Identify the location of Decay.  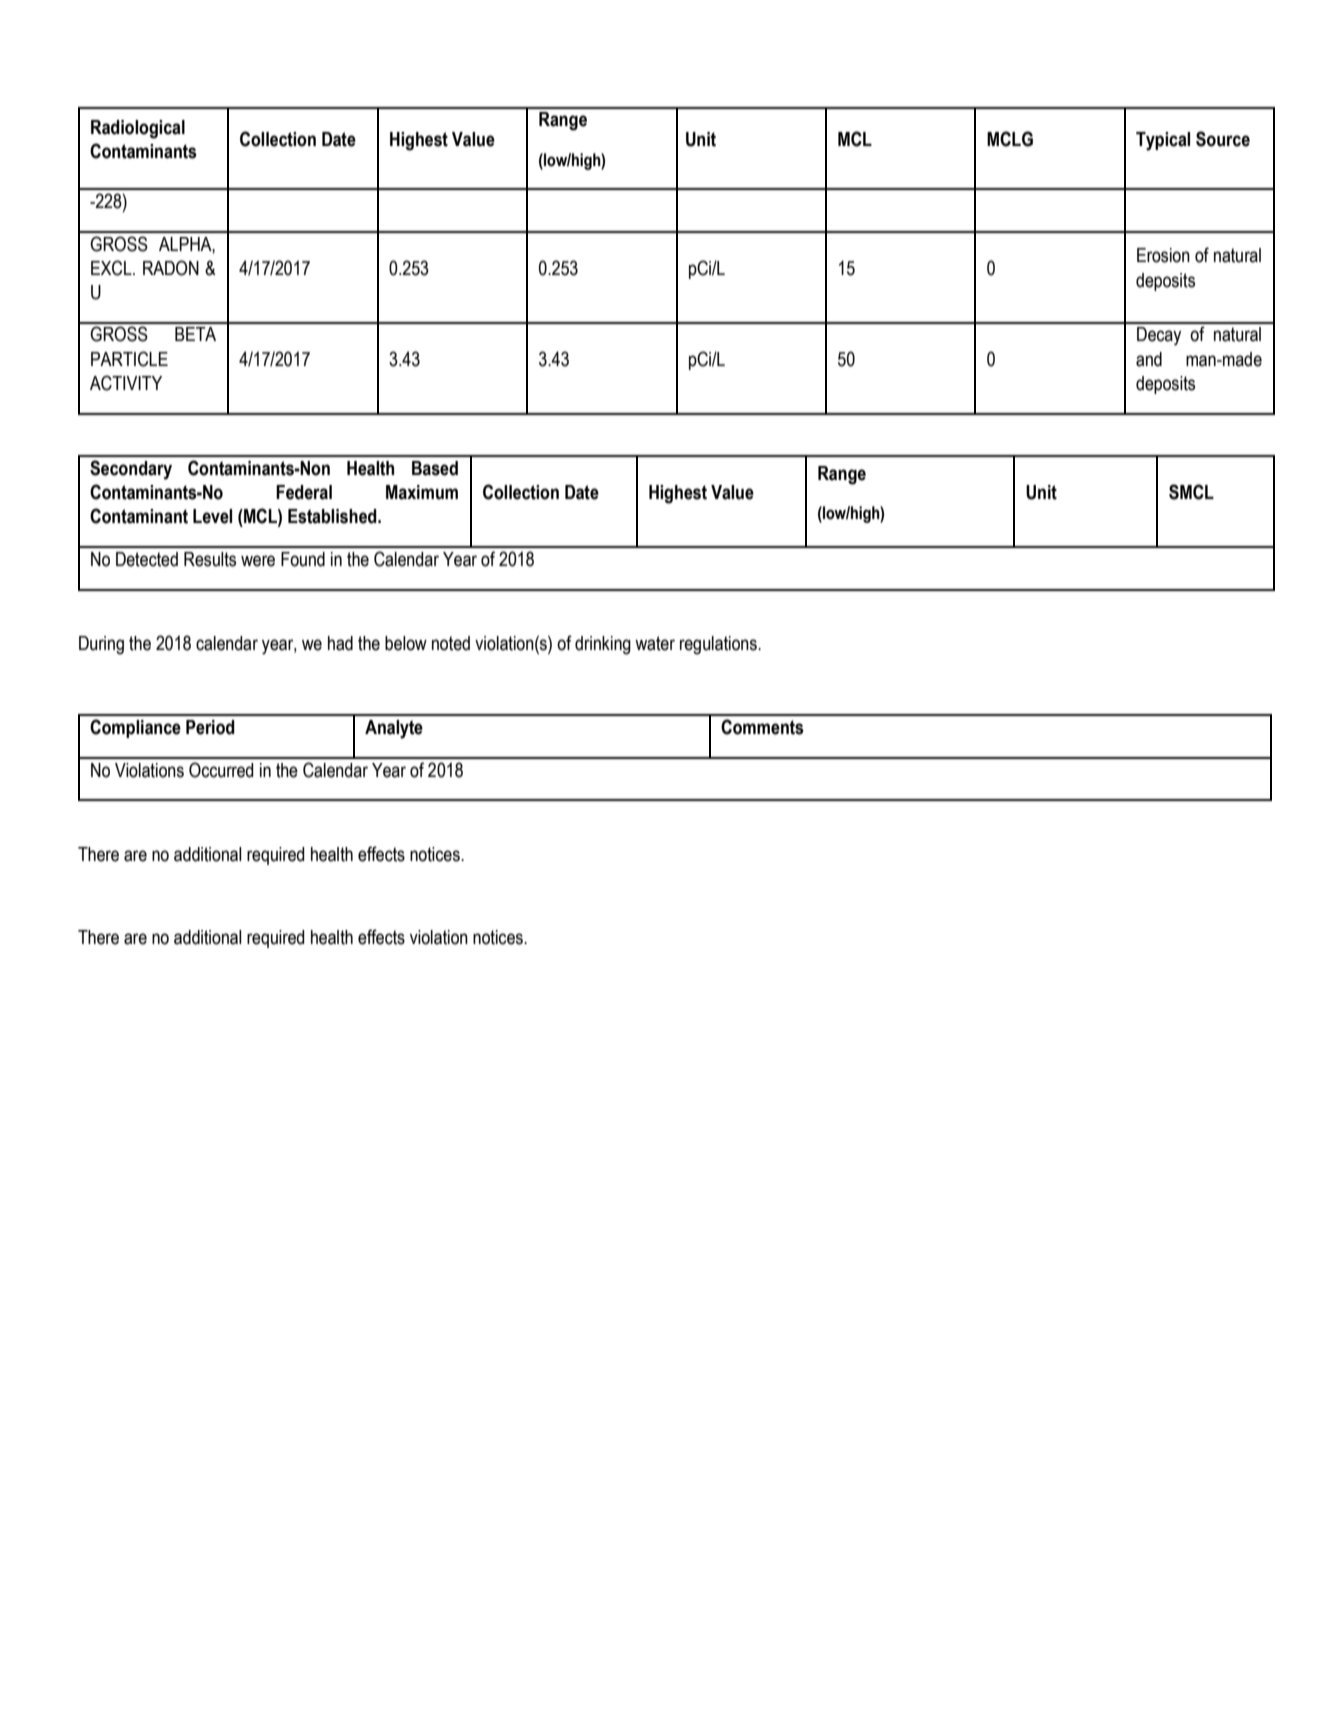
(1159, 336).
